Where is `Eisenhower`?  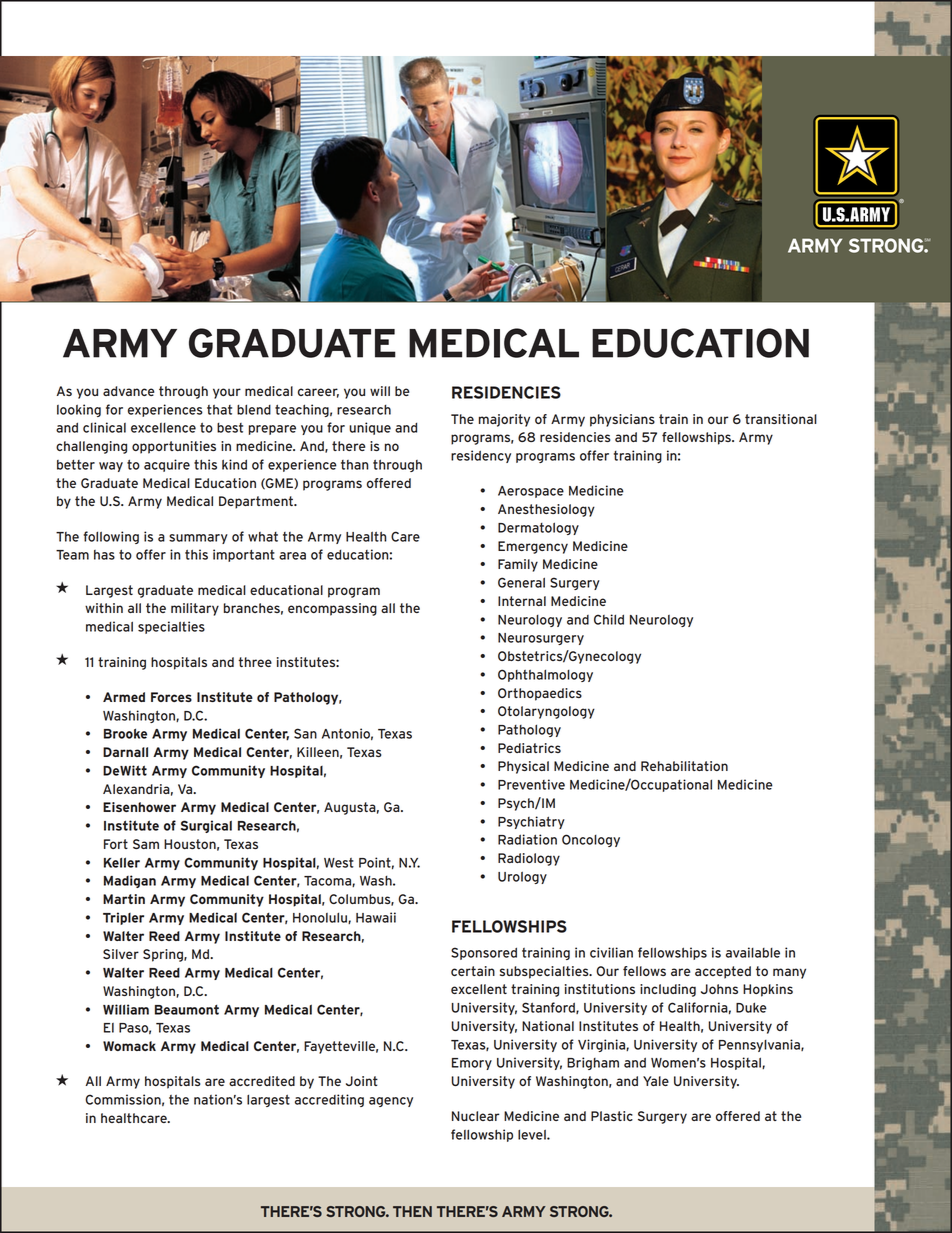
Eisenhower is located at coordinates (139, 807).
